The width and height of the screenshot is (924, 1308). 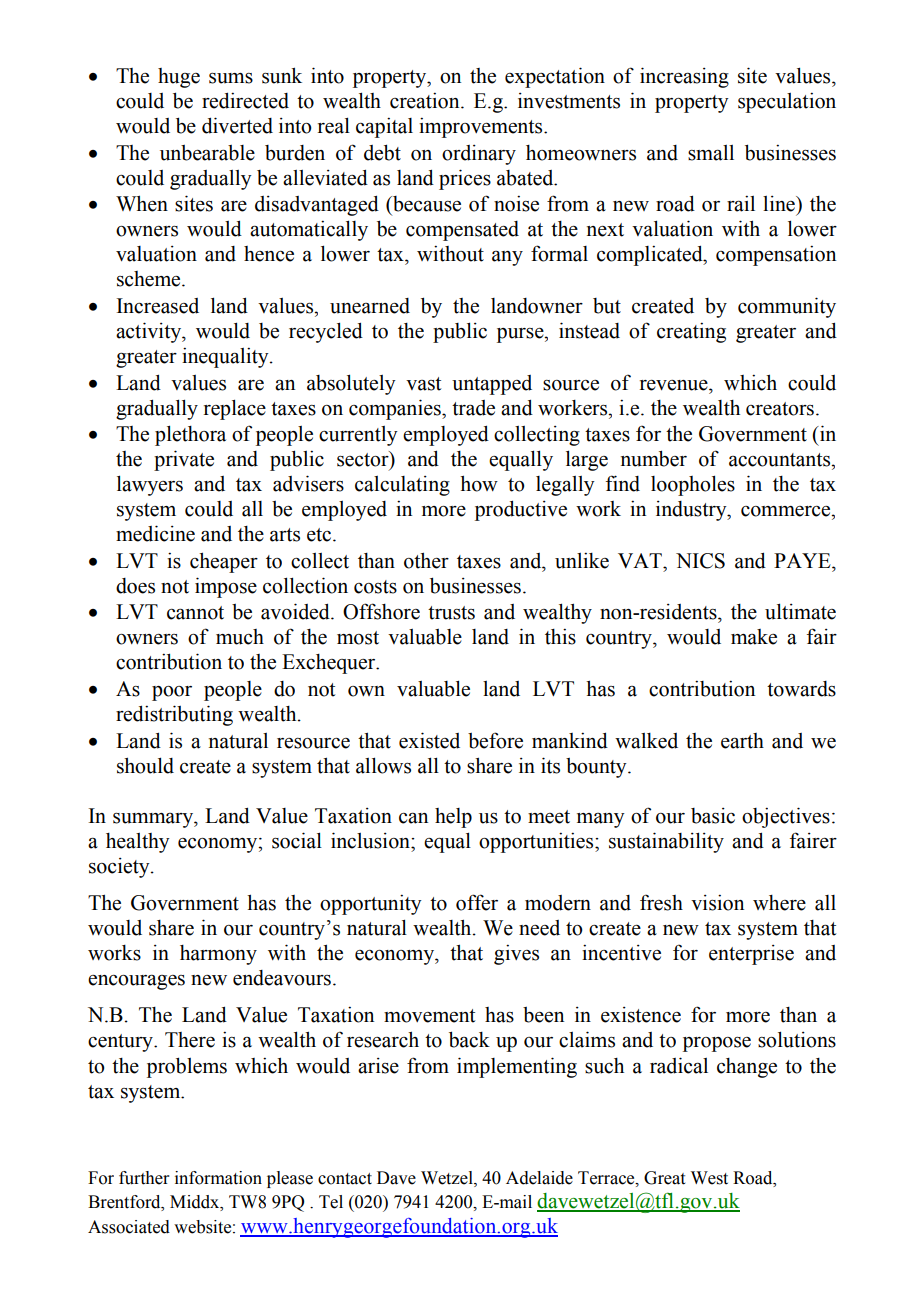 What do you see at coordinates (711, 153) in the screenshot?
I see `small` at bounding box center [711, 153].
